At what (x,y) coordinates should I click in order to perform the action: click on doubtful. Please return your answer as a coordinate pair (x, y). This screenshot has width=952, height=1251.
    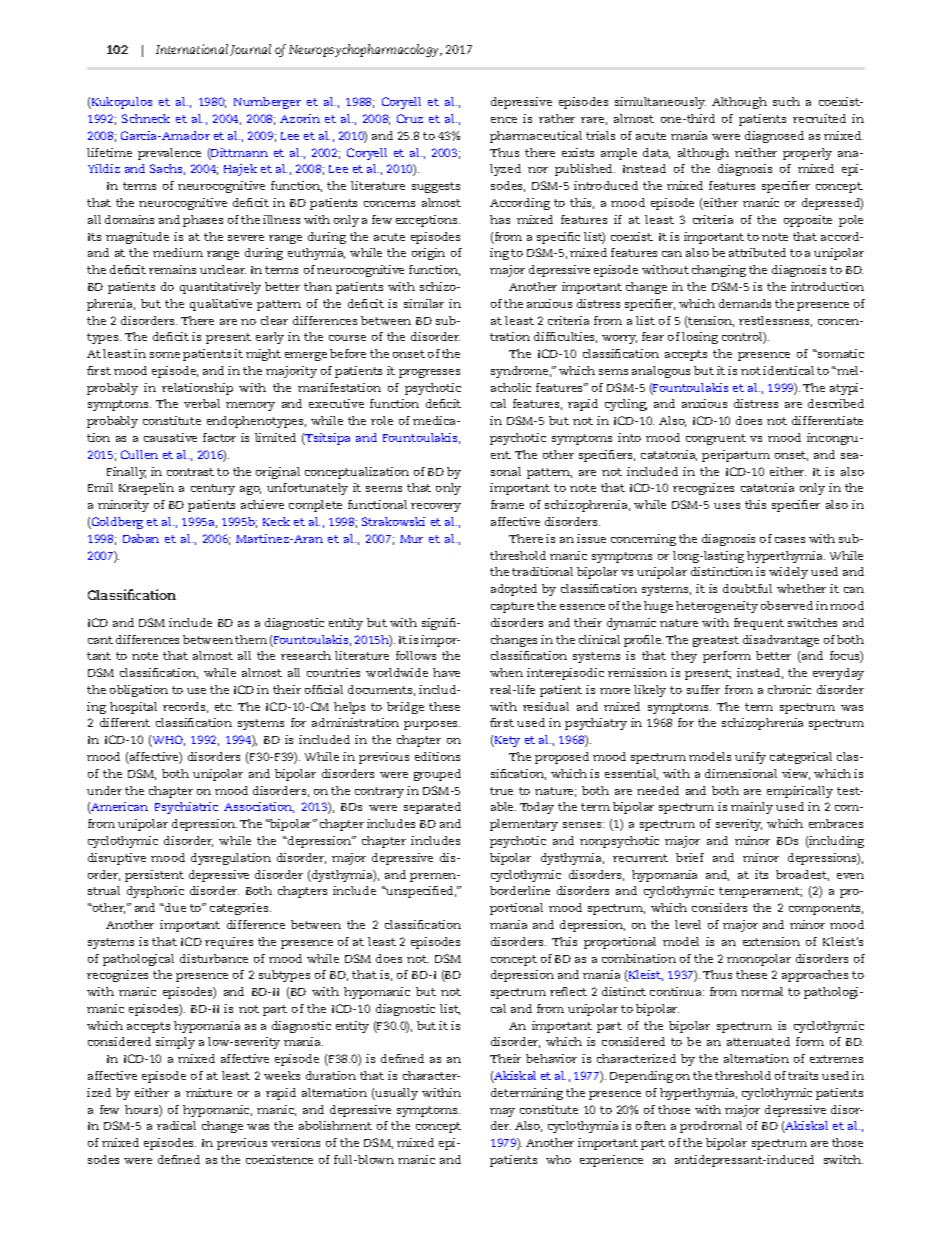
    Looking at the image, I should click on (747, 588).
